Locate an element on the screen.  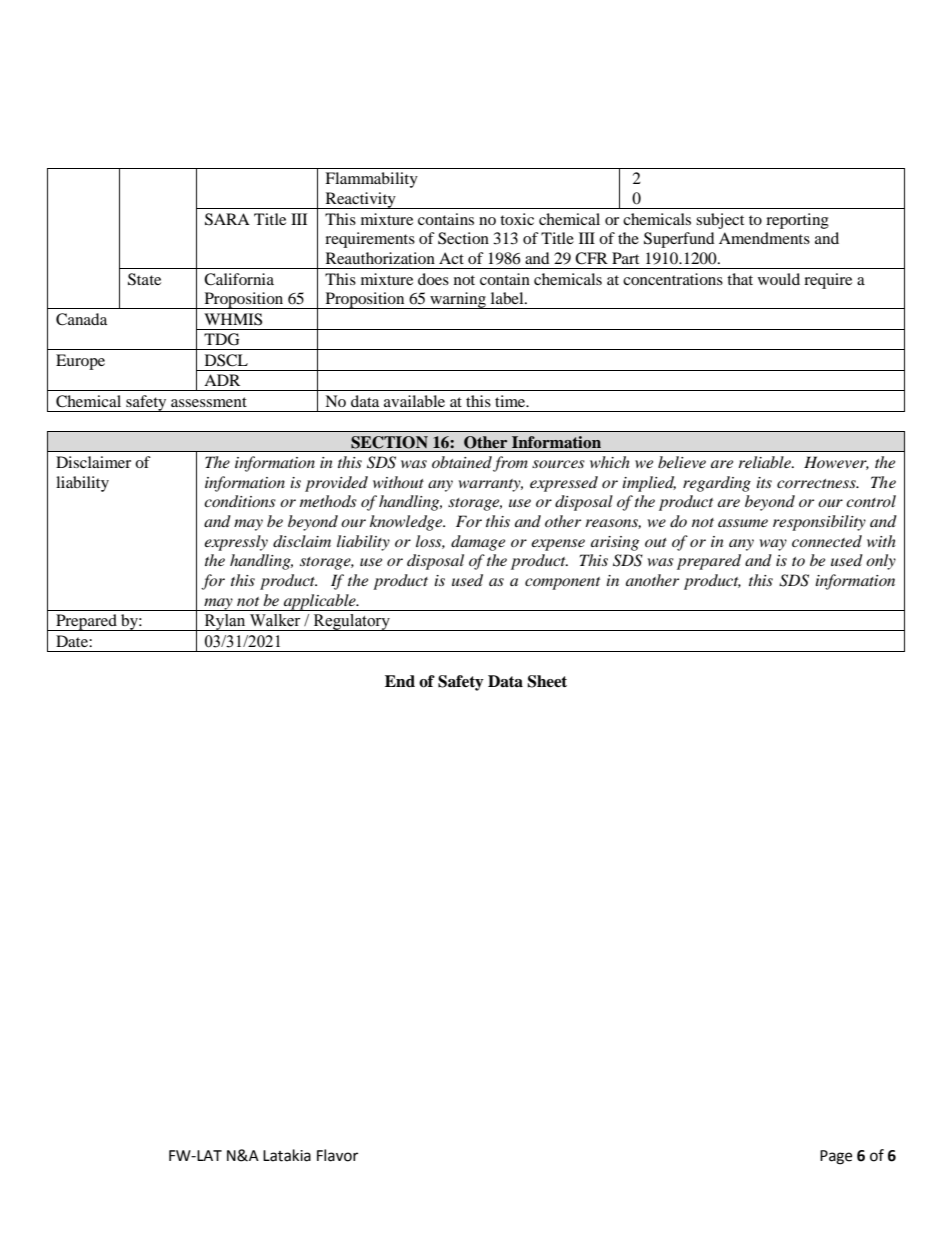
Amendments is located at coordinates (764, 238).
